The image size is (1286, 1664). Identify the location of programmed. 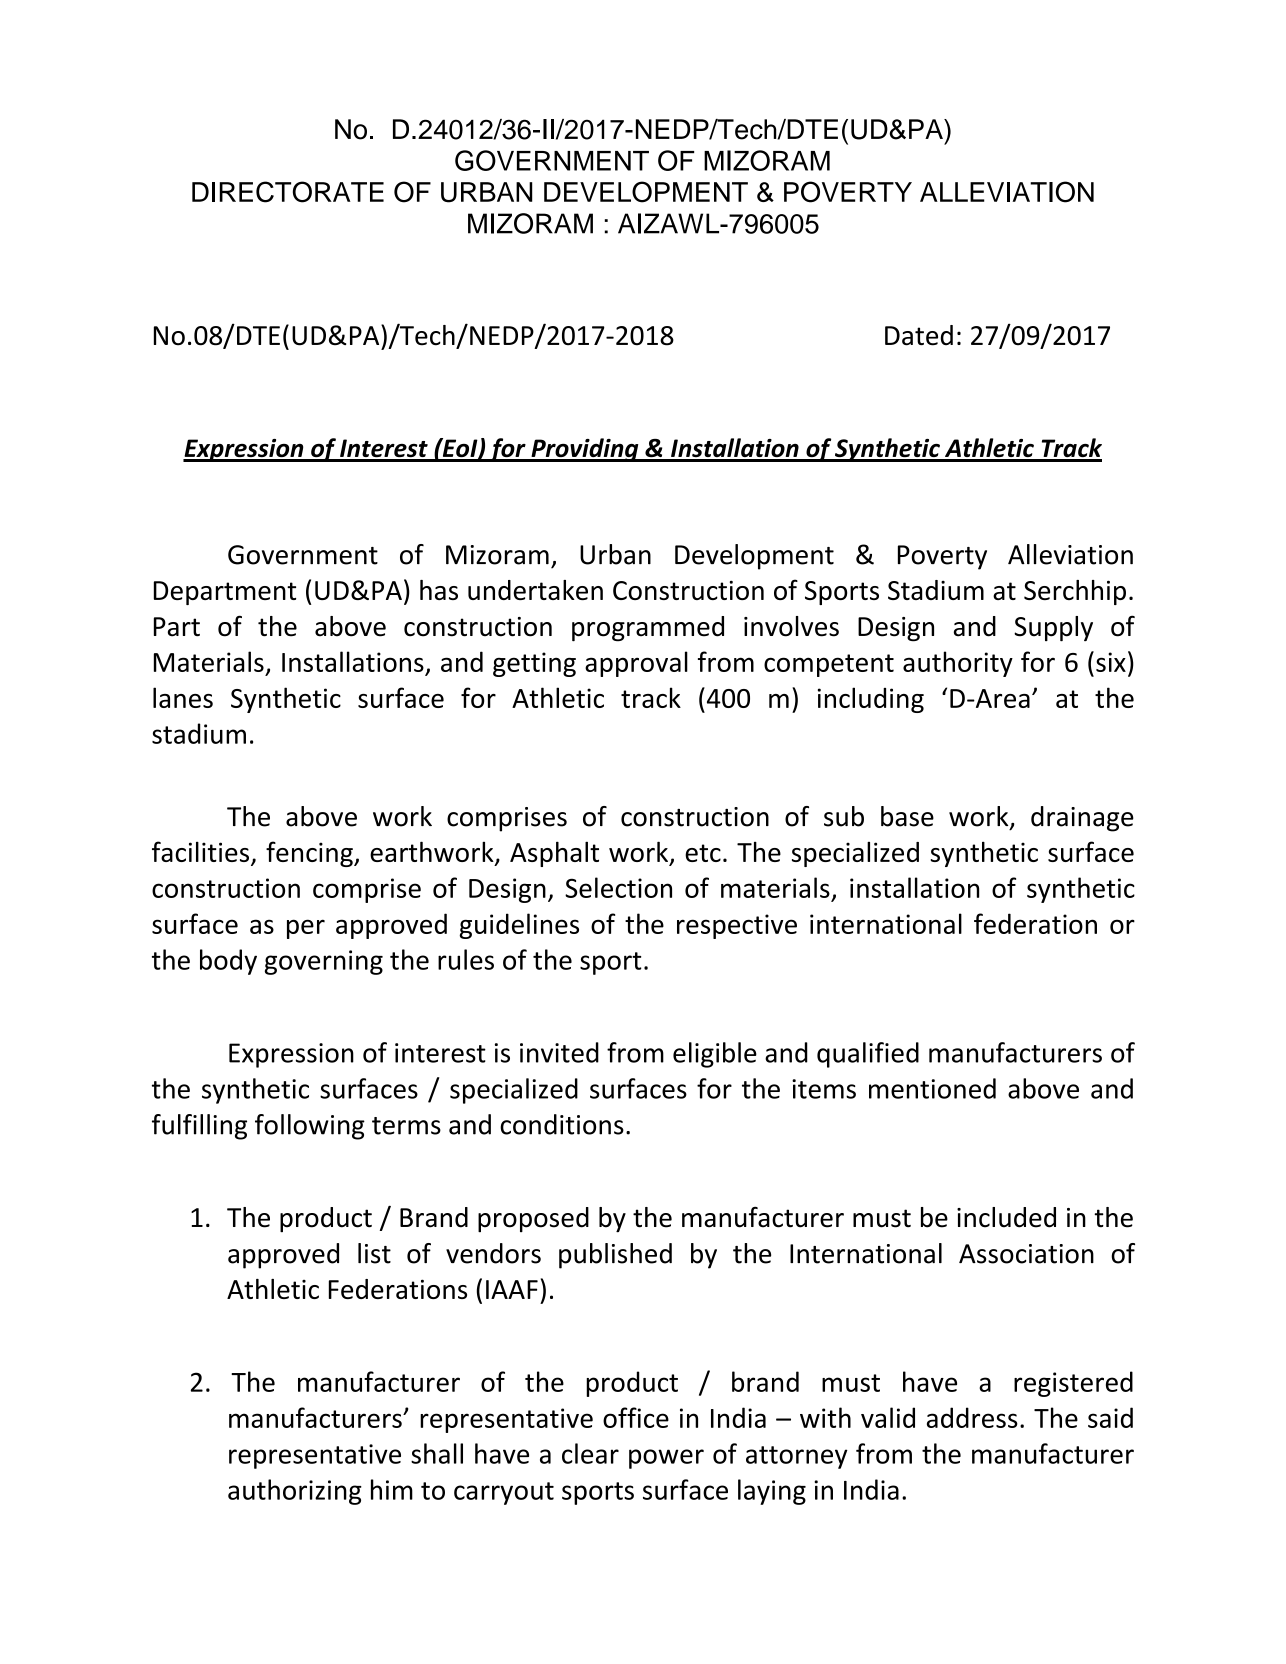
(648, 629).
